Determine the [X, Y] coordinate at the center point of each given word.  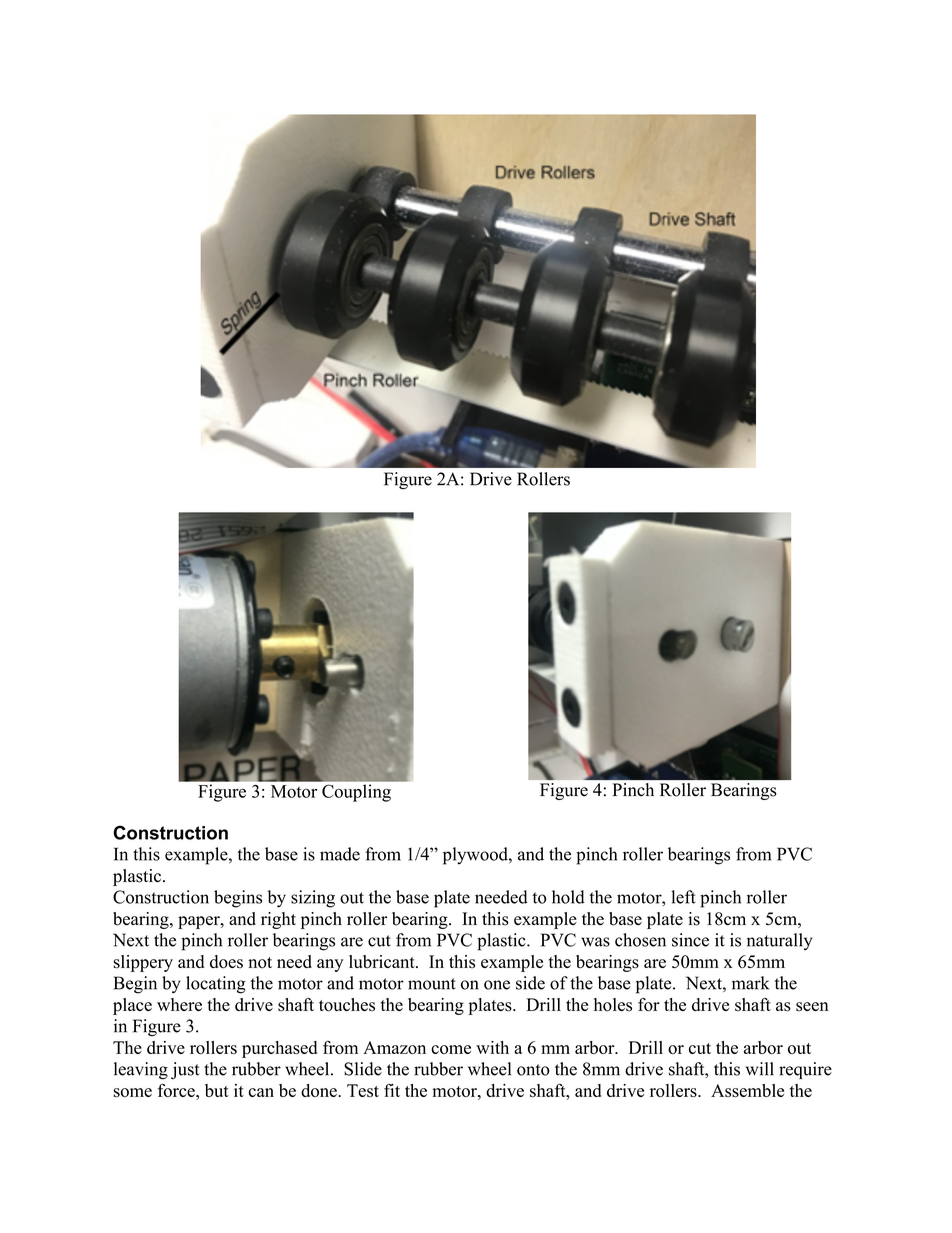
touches [347, 1005]
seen [812, 1007]
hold [568, 897]
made [340, 854]
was [595, 942]
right [278, 920]
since [690, 940]
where [179, 1004]
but [217, 1090]
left [683, 897]
